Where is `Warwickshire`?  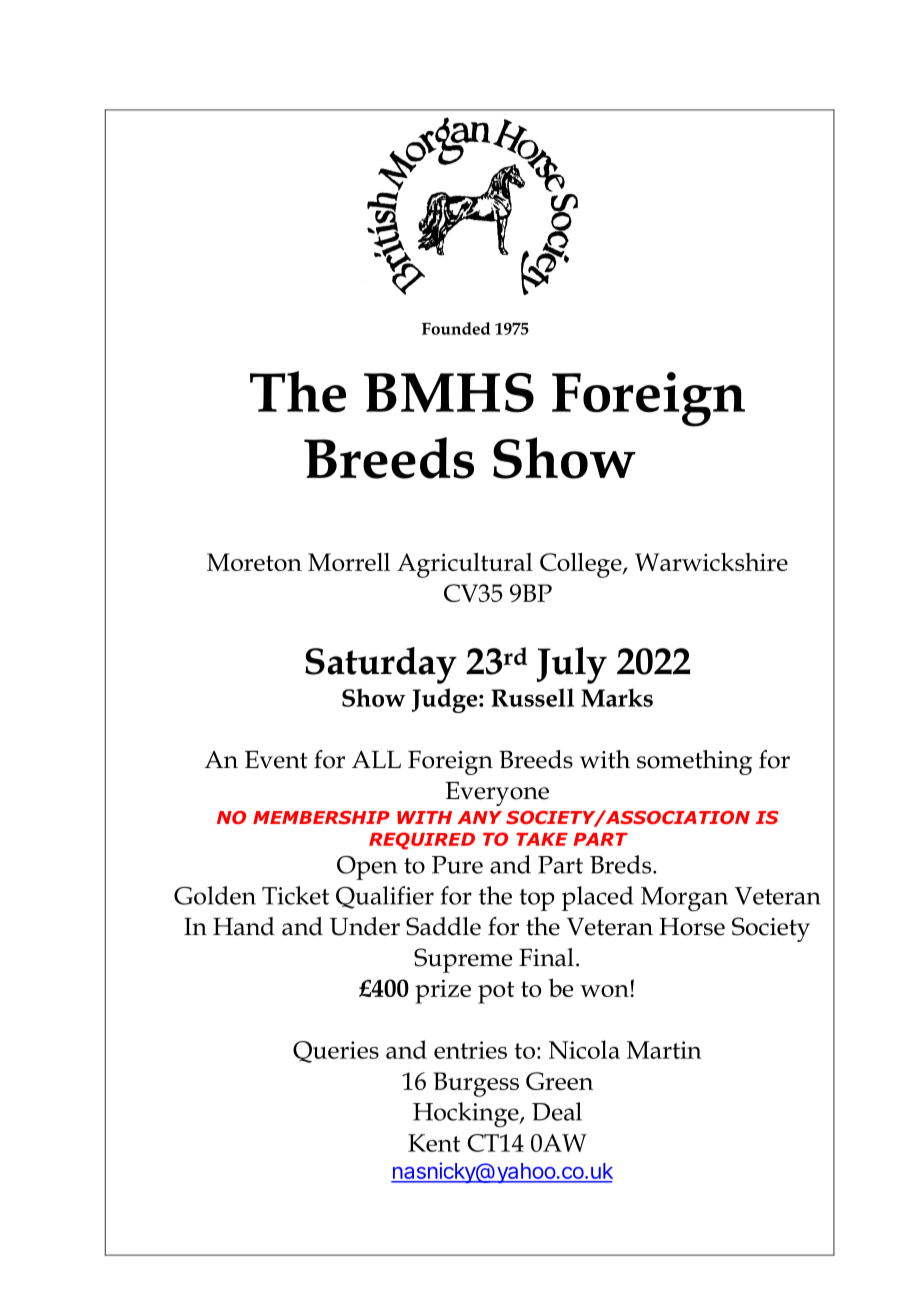
Warwickshire is located at coordinates (711, 562).
